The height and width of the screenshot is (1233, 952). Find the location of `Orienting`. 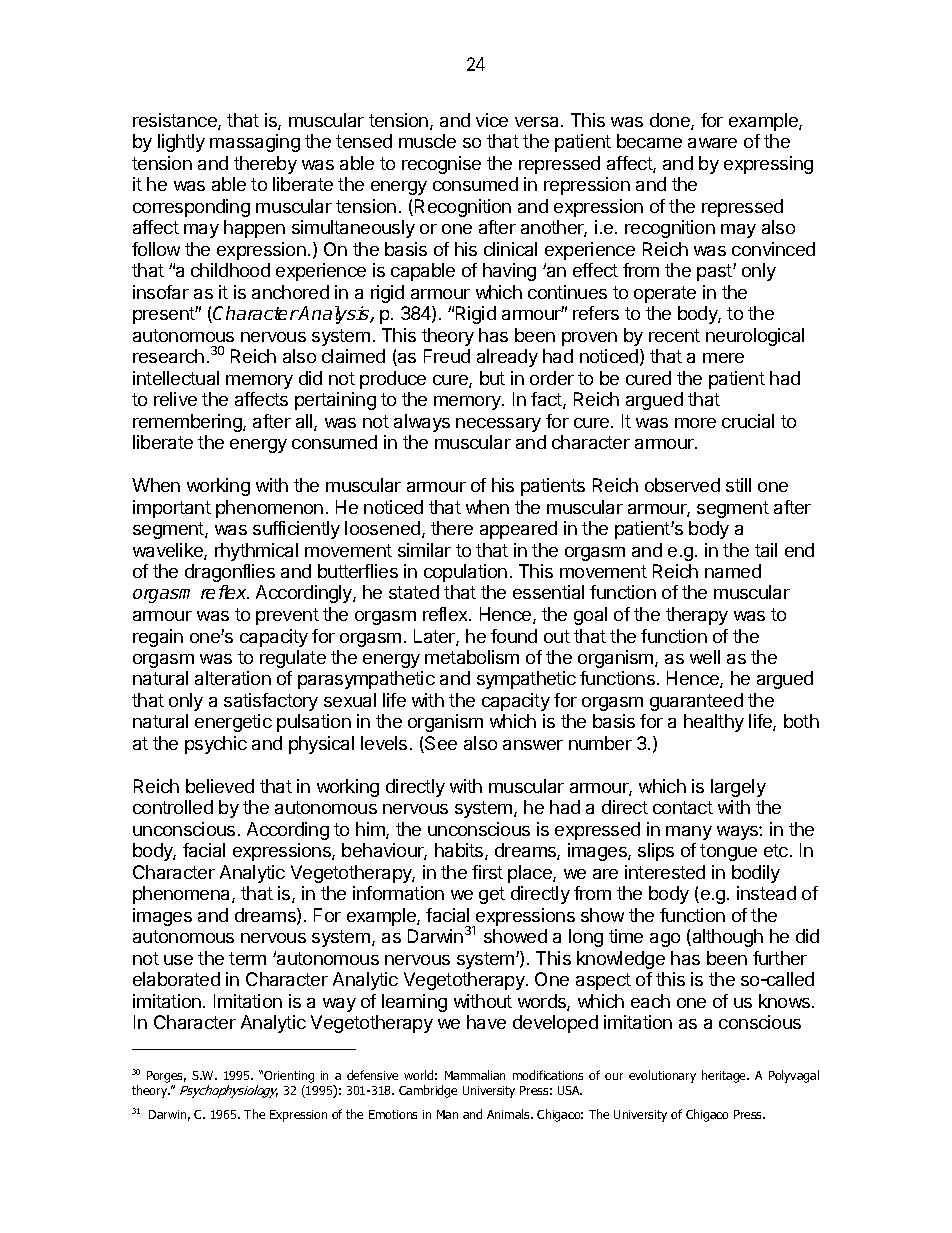

Orienting is located at coordinates (289, 1078).
